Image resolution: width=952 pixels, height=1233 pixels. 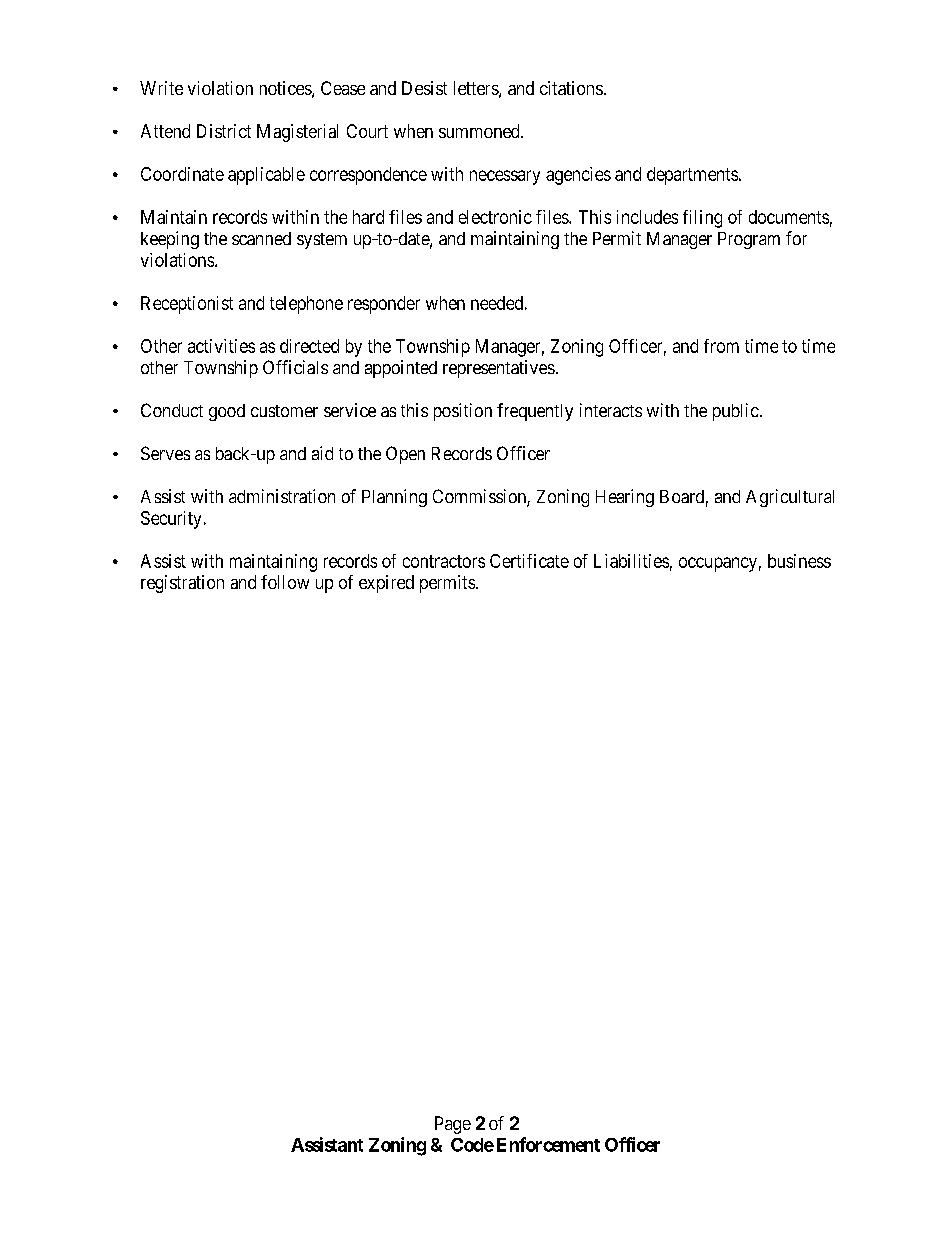 What do you see at coordinates (282, 496) in the screenshot?
I see `administration` at bounding box center [282, 496].
